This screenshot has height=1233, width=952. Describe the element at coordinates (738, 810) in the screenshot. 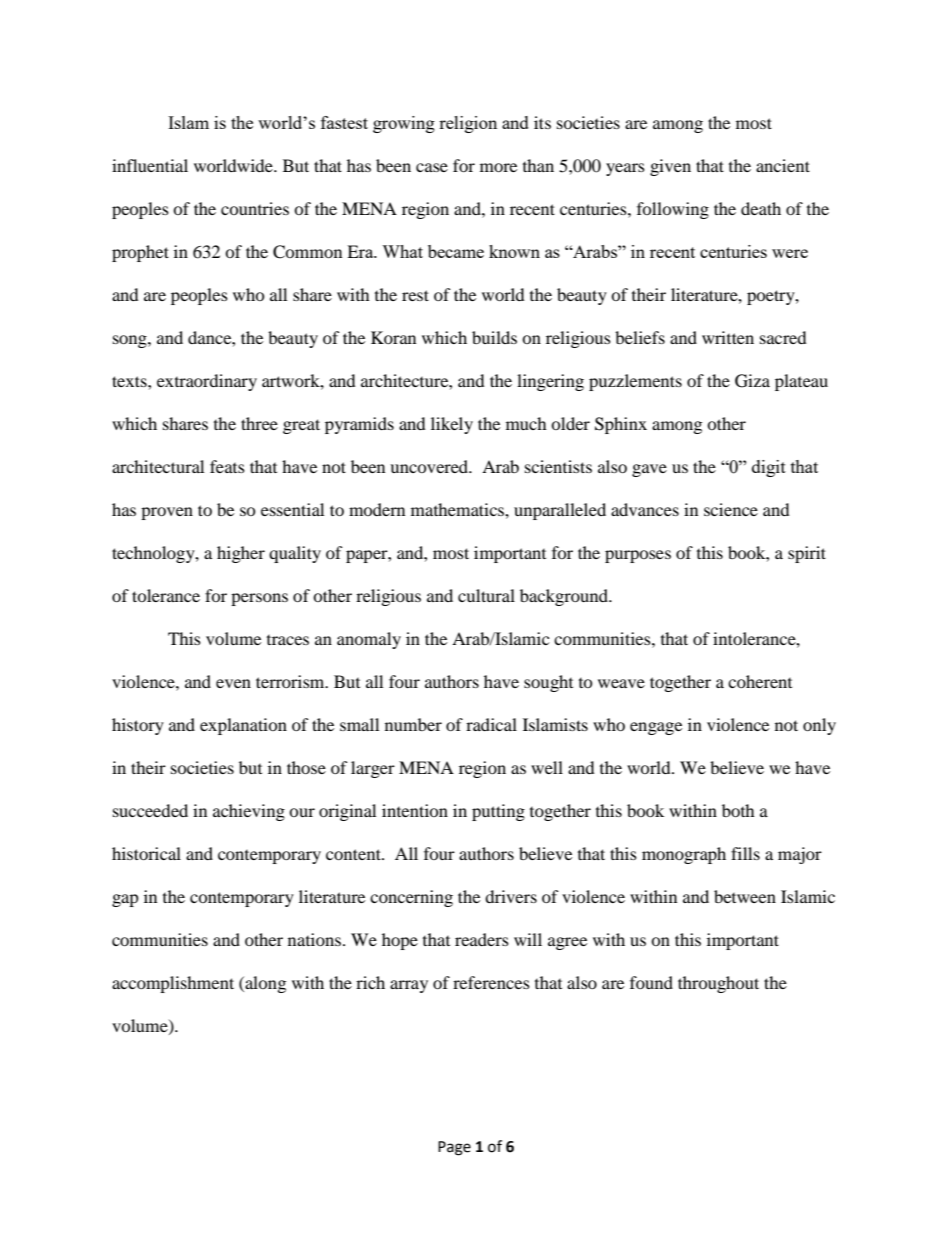

I see `both` at that location.
